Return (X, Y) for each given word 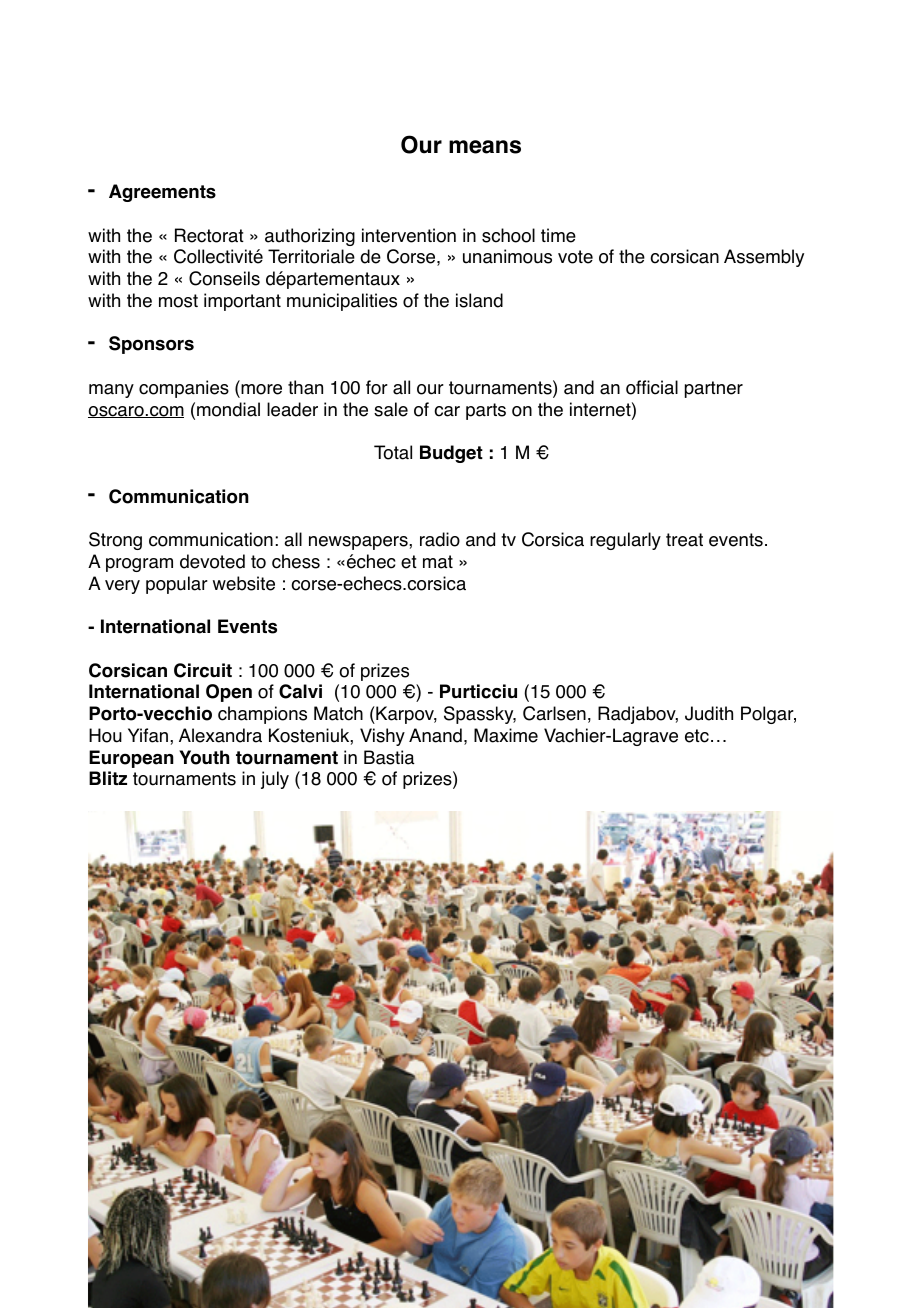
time (558, 235)
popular (177, 585)
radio (440, 539)
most (178, 301)
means (485, 147)
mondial (228, 409)
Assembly (764, 258)
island (479, 300)
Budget (451, 454)
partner (714, 389)
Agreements (162, 193)
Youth (204, 757)
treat (684, 540)
